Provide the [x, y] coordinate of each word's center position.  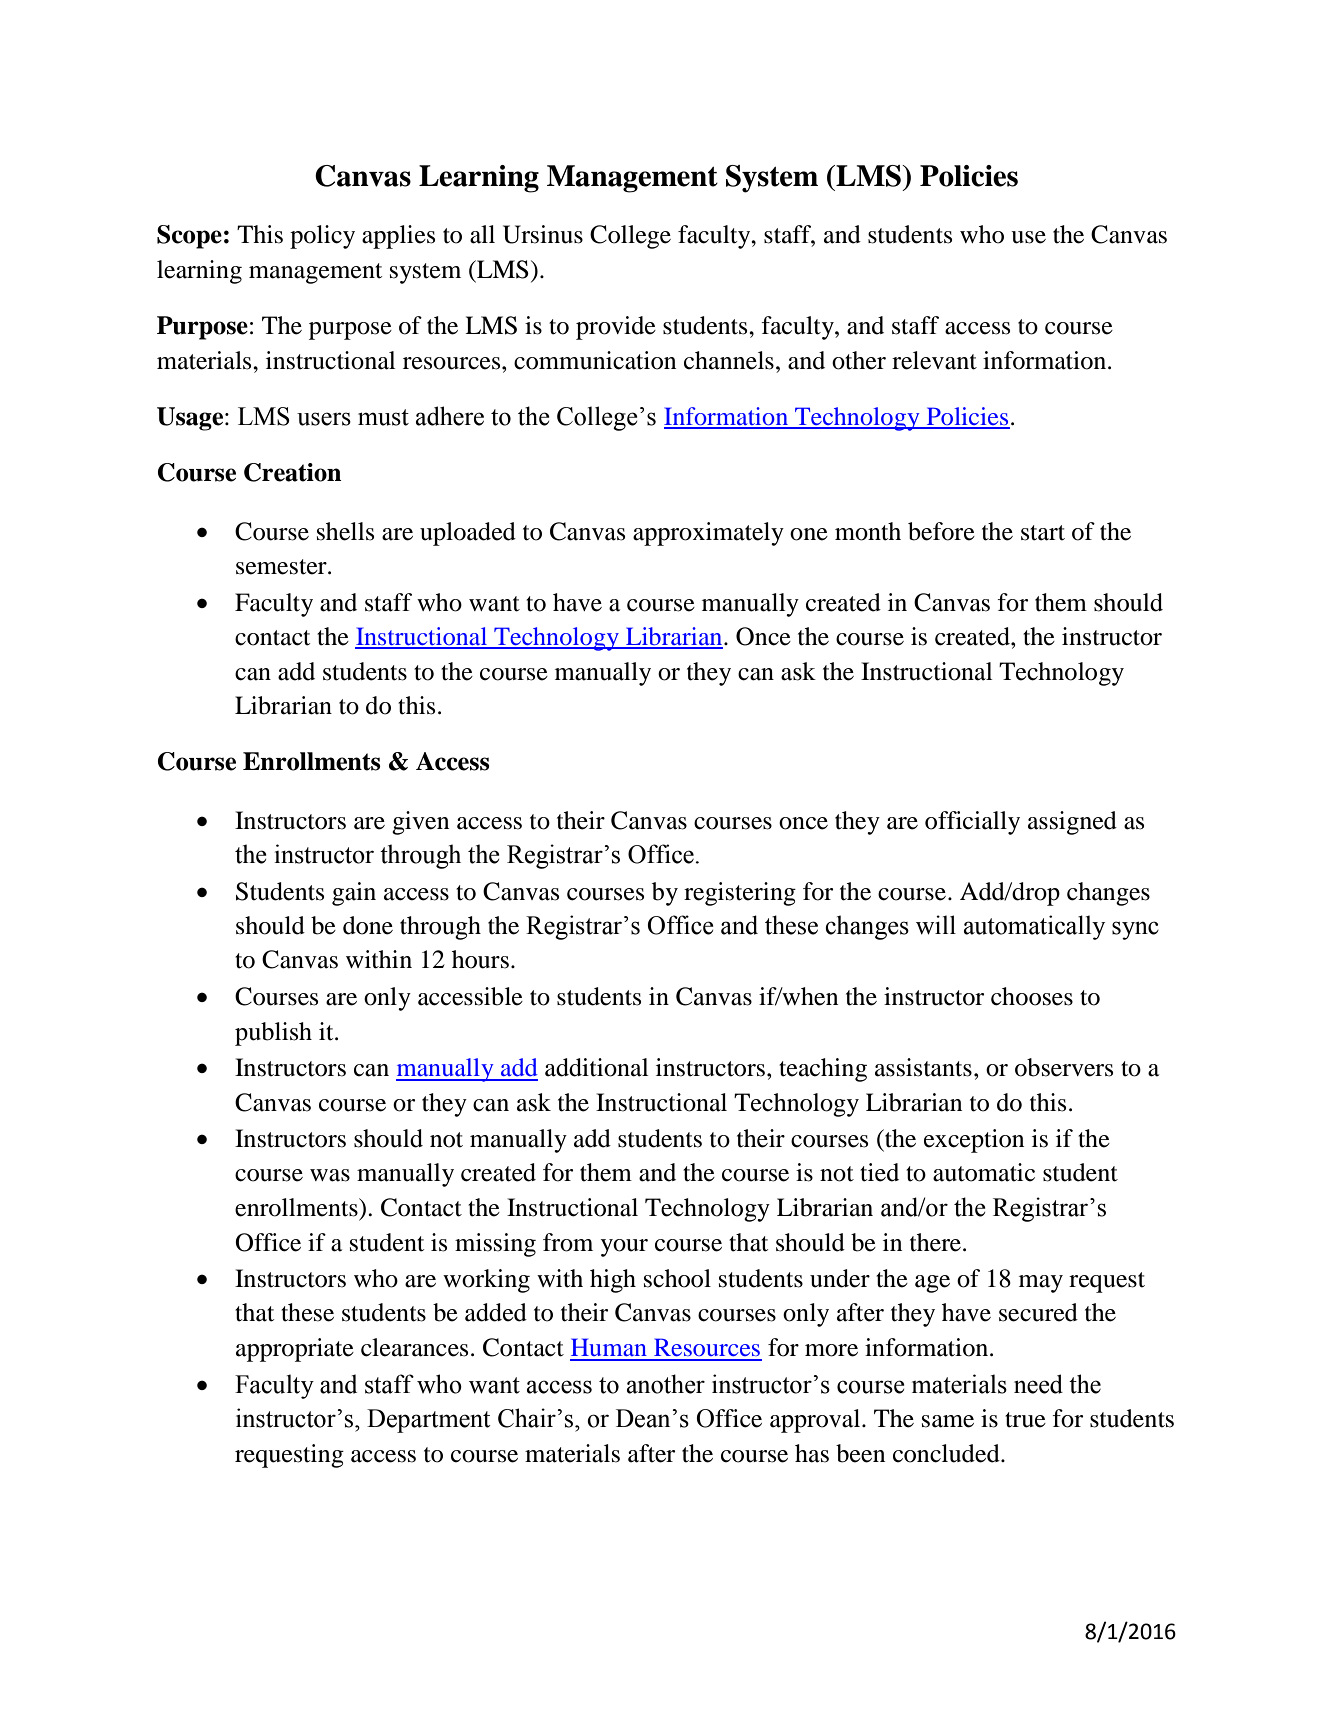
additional [596, 1067]
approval [816, 1421]
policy [322, 237]
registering [740, 894]
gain [354, 894]
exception [974, 1141]
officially [972, 823]
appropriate [295, 1350]
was [330, 1175]
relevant [934, 360]
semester [282, 567]
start [1043, 533]
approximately [708, 534]
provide [616, 328]
